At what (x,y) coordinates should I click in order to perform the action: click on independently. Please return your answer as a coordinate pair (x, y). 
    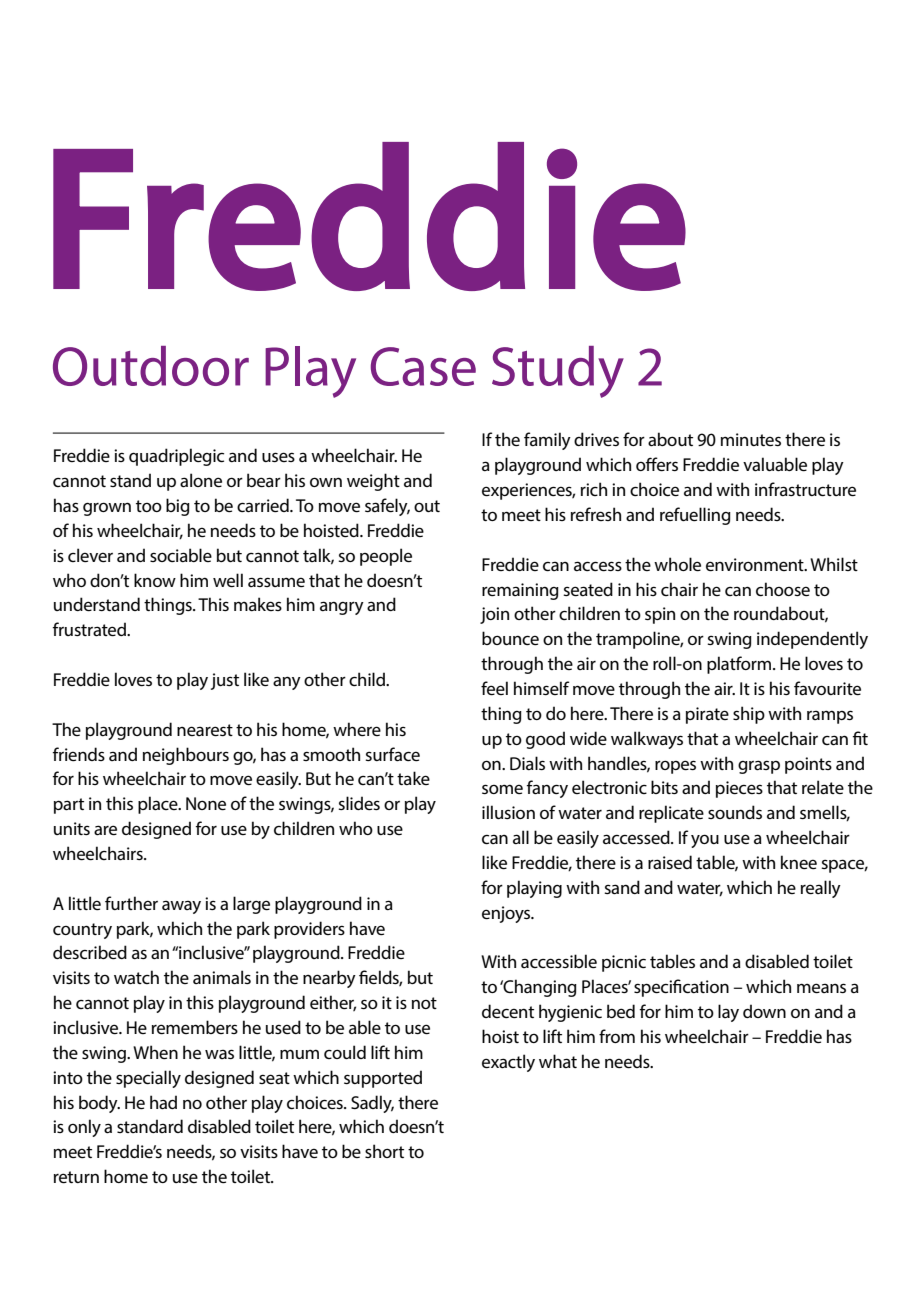
    Looking at the image, I should click on (812, 640).
